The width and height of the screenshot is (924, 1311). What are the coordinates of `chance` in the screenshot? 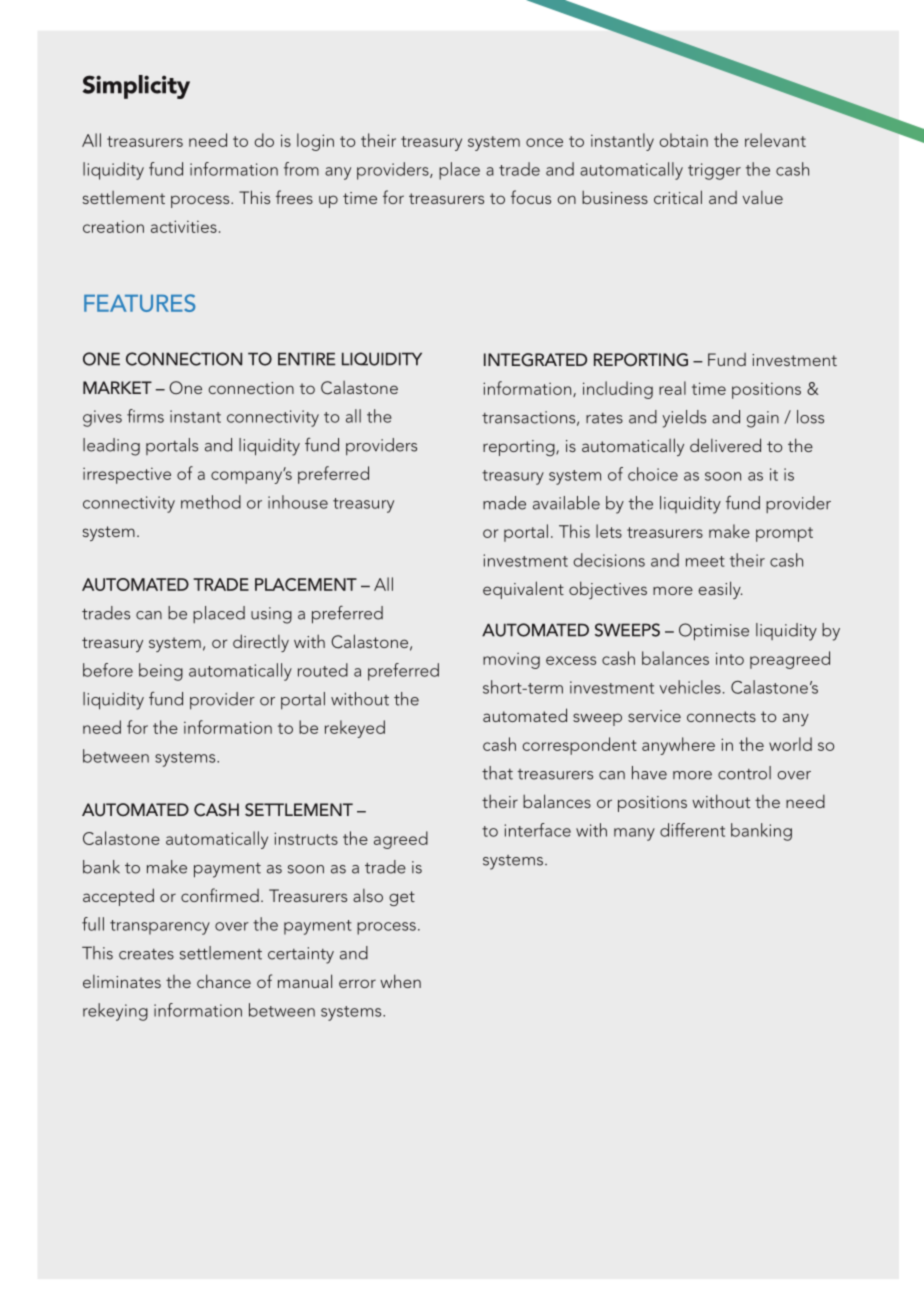 It's located at (224, 981).
